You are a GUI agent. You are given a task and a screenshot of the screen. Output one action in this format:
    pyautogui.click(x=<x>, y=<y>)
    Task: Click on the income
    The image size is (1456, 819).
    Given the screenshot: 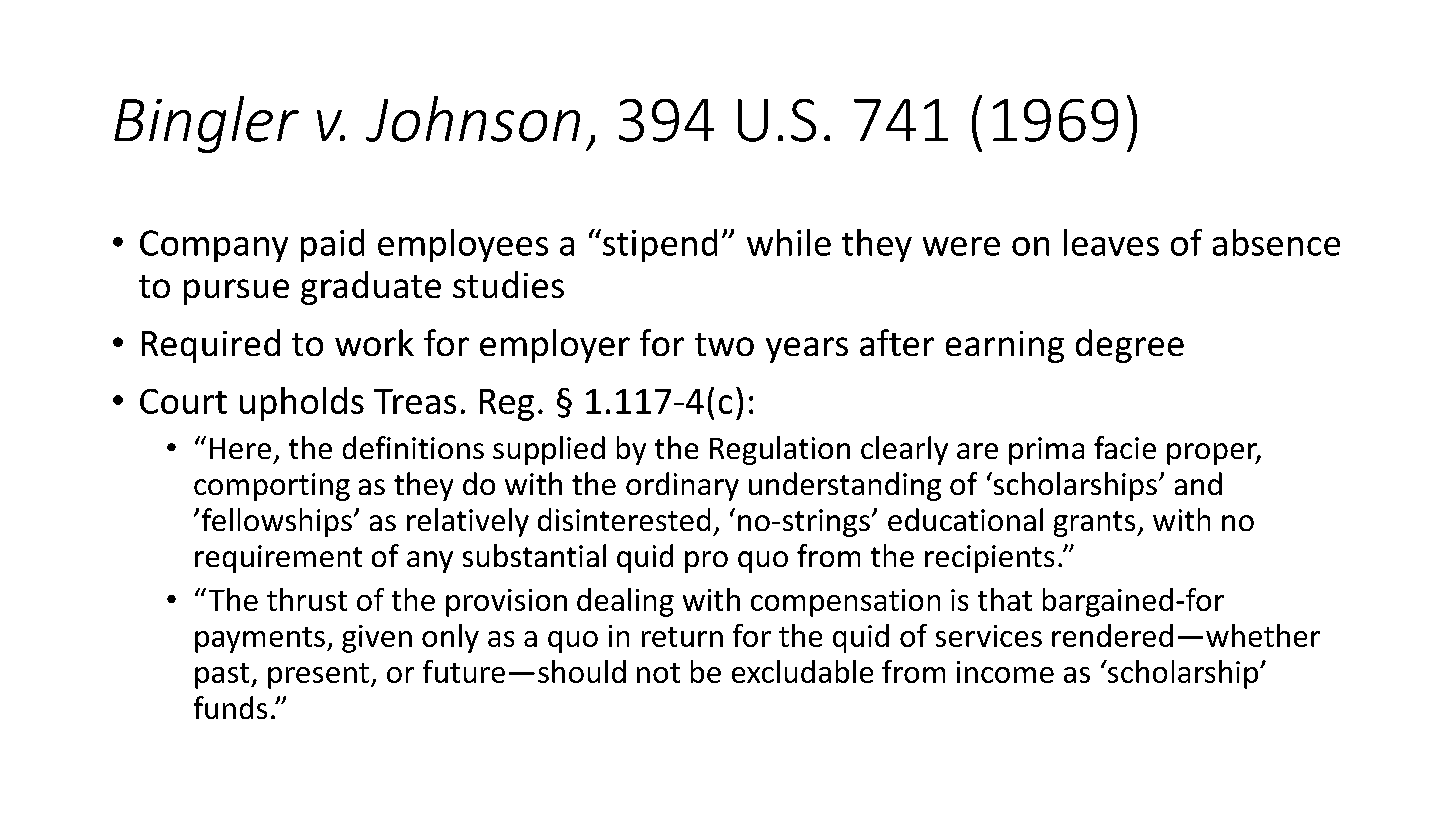 What is the action you would take?
    pyautogui.click(x=1005, y=672)
